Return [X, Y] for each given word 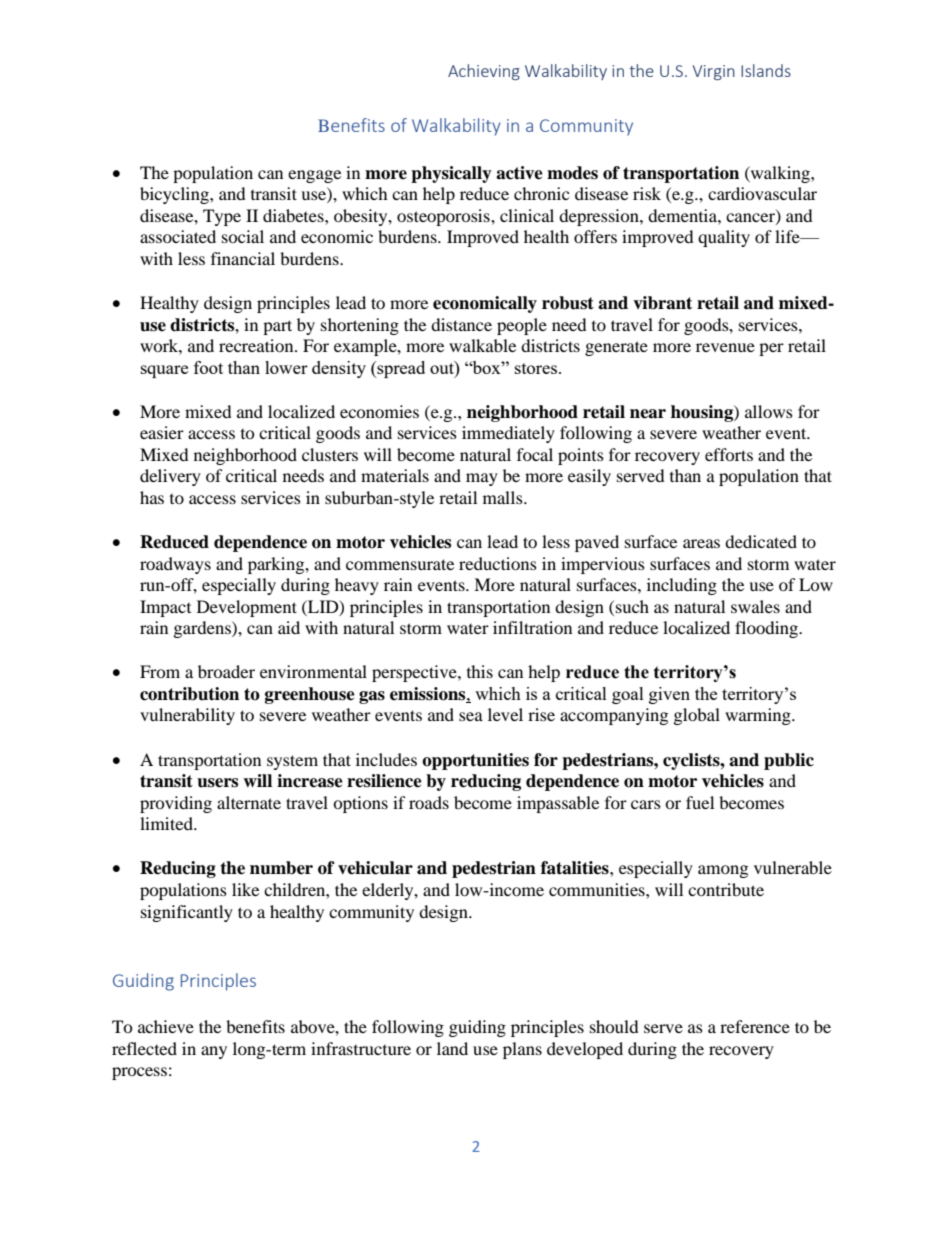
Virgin [714, 72]
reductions [498, 563]
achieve [166, 1026]
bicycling [175, 195]
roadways [175, 565]
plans [522, 1050]
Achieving [484, 72]
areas [701, 543]
